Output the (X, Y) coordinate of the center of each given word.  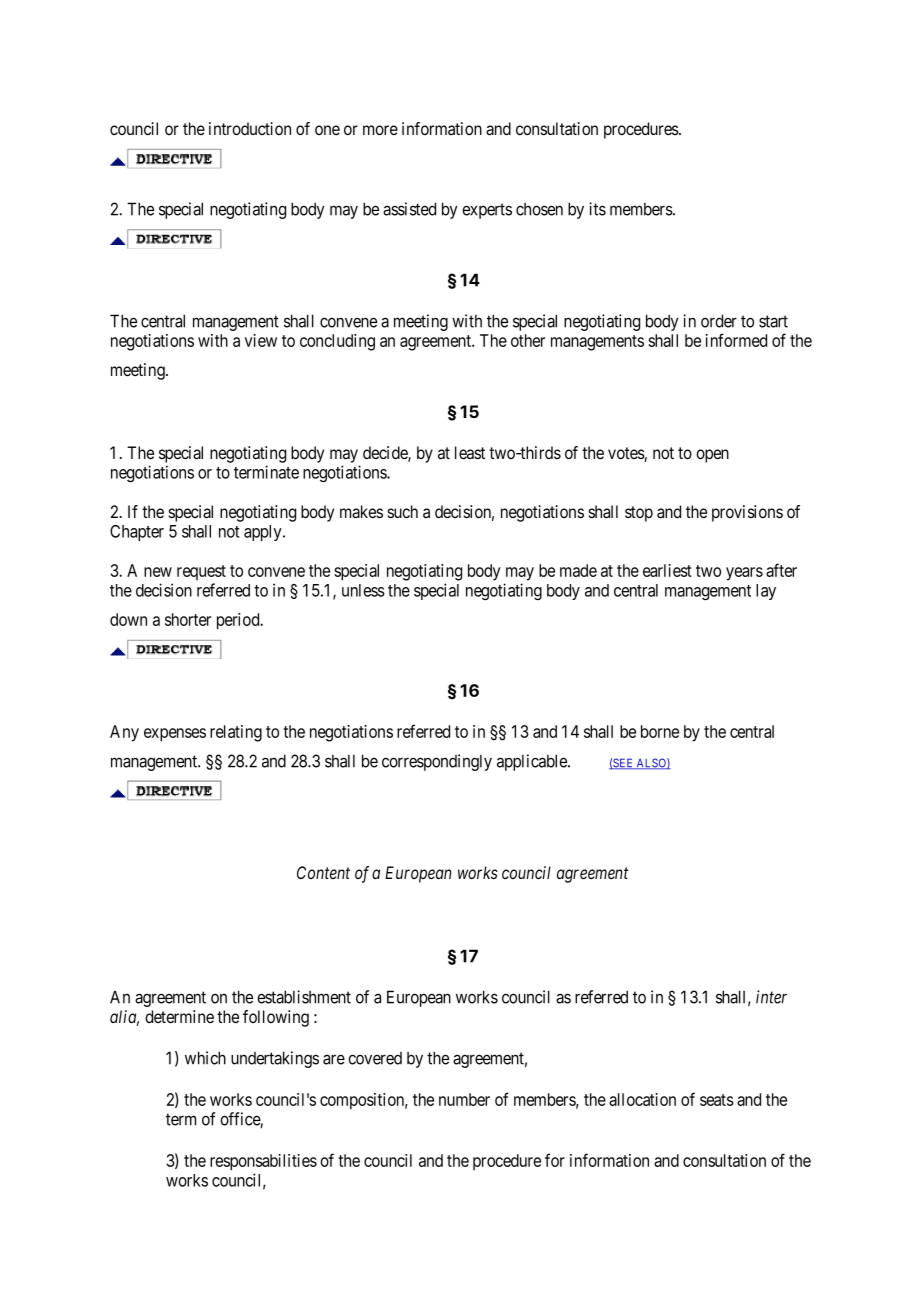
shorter (188, 619)
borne (660, 731)
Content (323, 872)
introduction (250, 128)
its (597, 209)
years (744, 574)
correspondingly (437, 762)
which (205, 1058)
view (261, 340)
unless (363, 590)
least (470, 453)
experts (487, 211)
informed (736, 340)
